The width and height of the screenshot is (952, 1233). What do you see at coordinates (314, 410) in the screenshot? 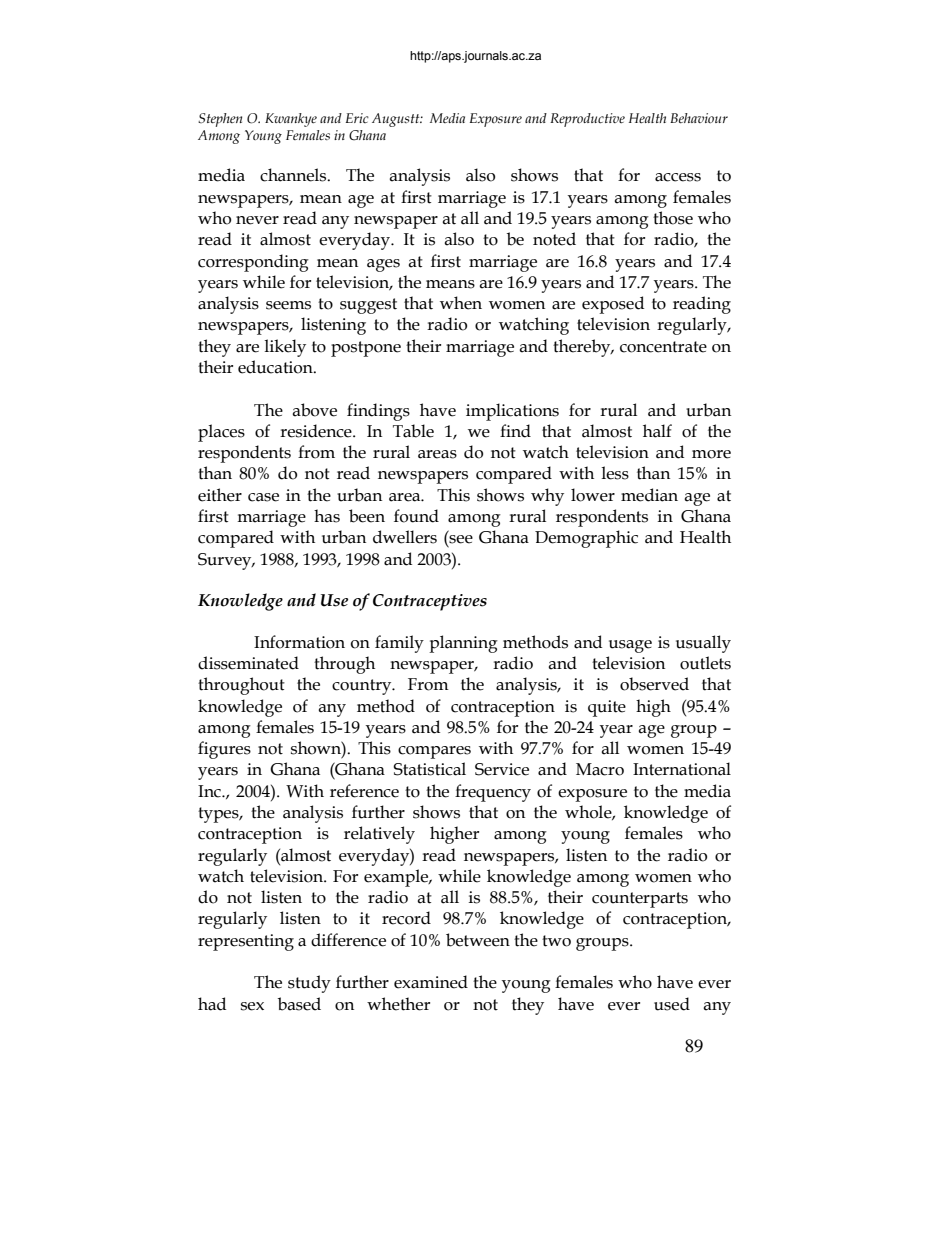
I see `above` at bounding box center [314, 410].
